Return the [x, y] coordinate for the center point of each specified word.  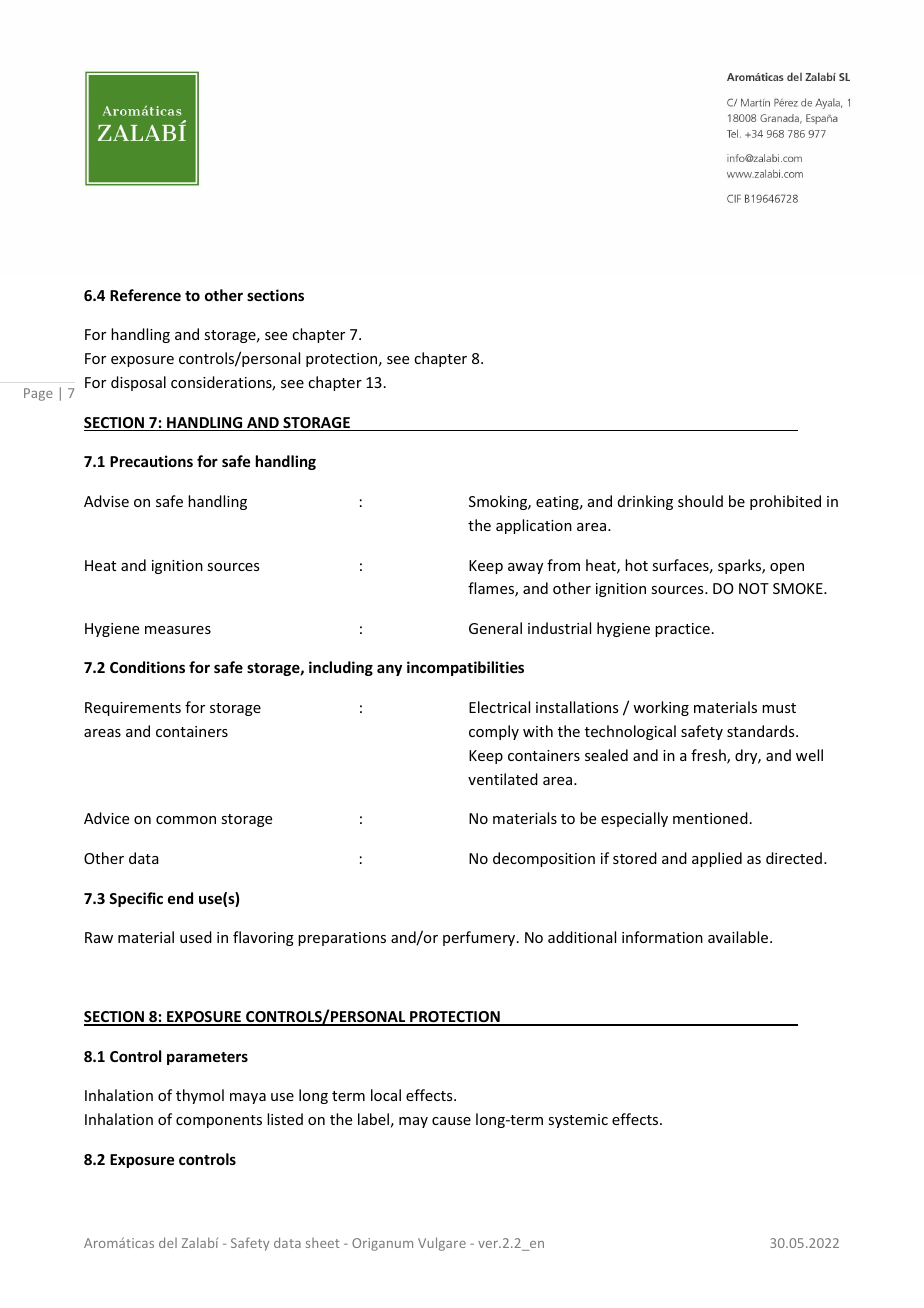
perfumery [480, 938]
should [700, 501]
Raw [99, 937]
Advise [106, 501]
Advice [106, 818]
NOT [754, 588]
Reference [145, 295]
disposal [138, 383]
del [168, 1242]
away [525, 568]
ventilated [503, 779]
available [739, 937]
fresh [709, 756]
